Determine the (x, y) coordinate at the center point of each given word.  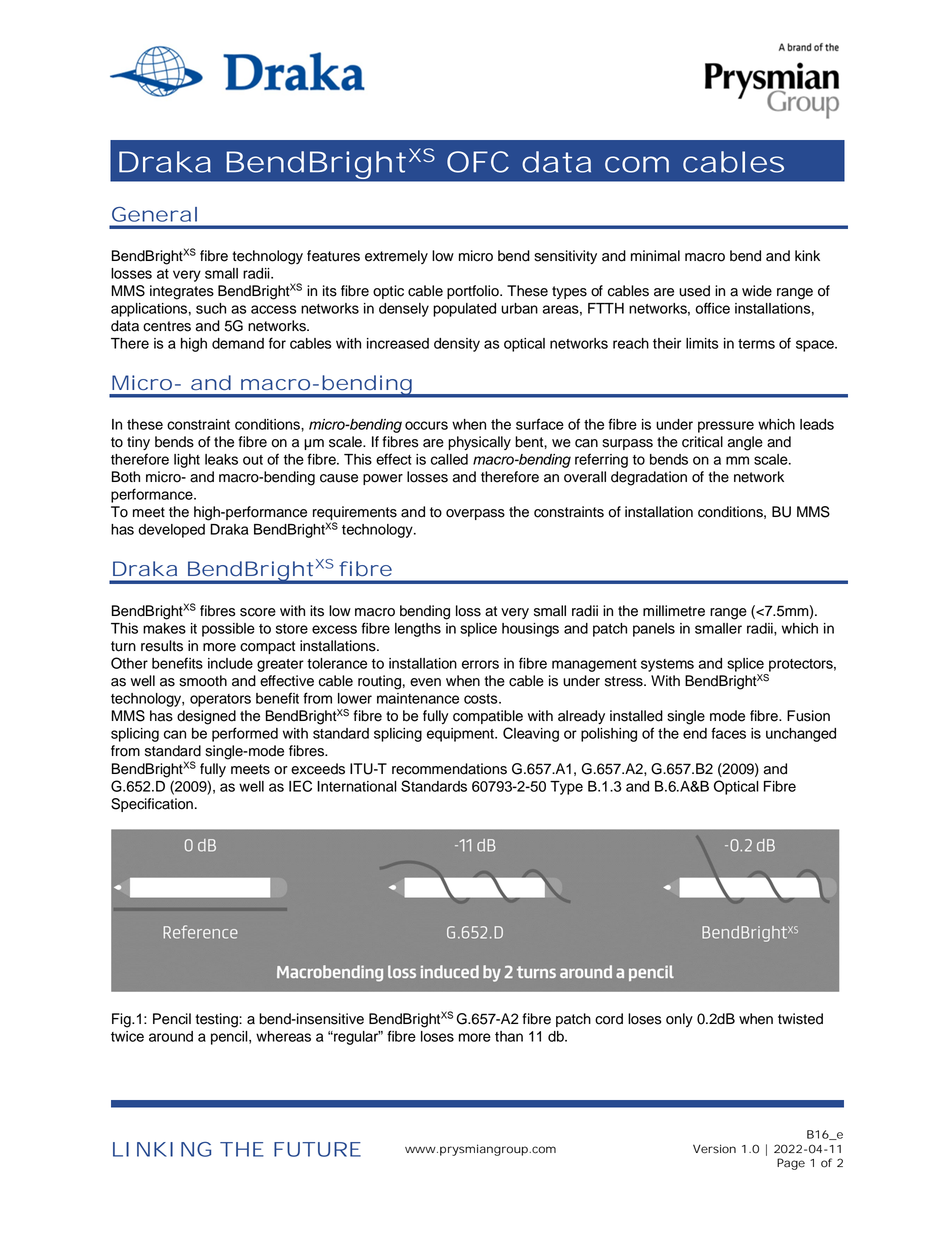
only (679, 1020)
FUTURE (317, 1149)
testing (217, 1020)
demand (238, 343)
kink (807, 255)
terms (756, 344)
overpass (475, 514)
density (457, 345)
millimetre (674, 611)
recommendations (449, 769)
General (154, 214)
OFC (478, 162)
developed (171, 531)
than (509, 1036)
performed (245, 734)
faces (728, 733)
